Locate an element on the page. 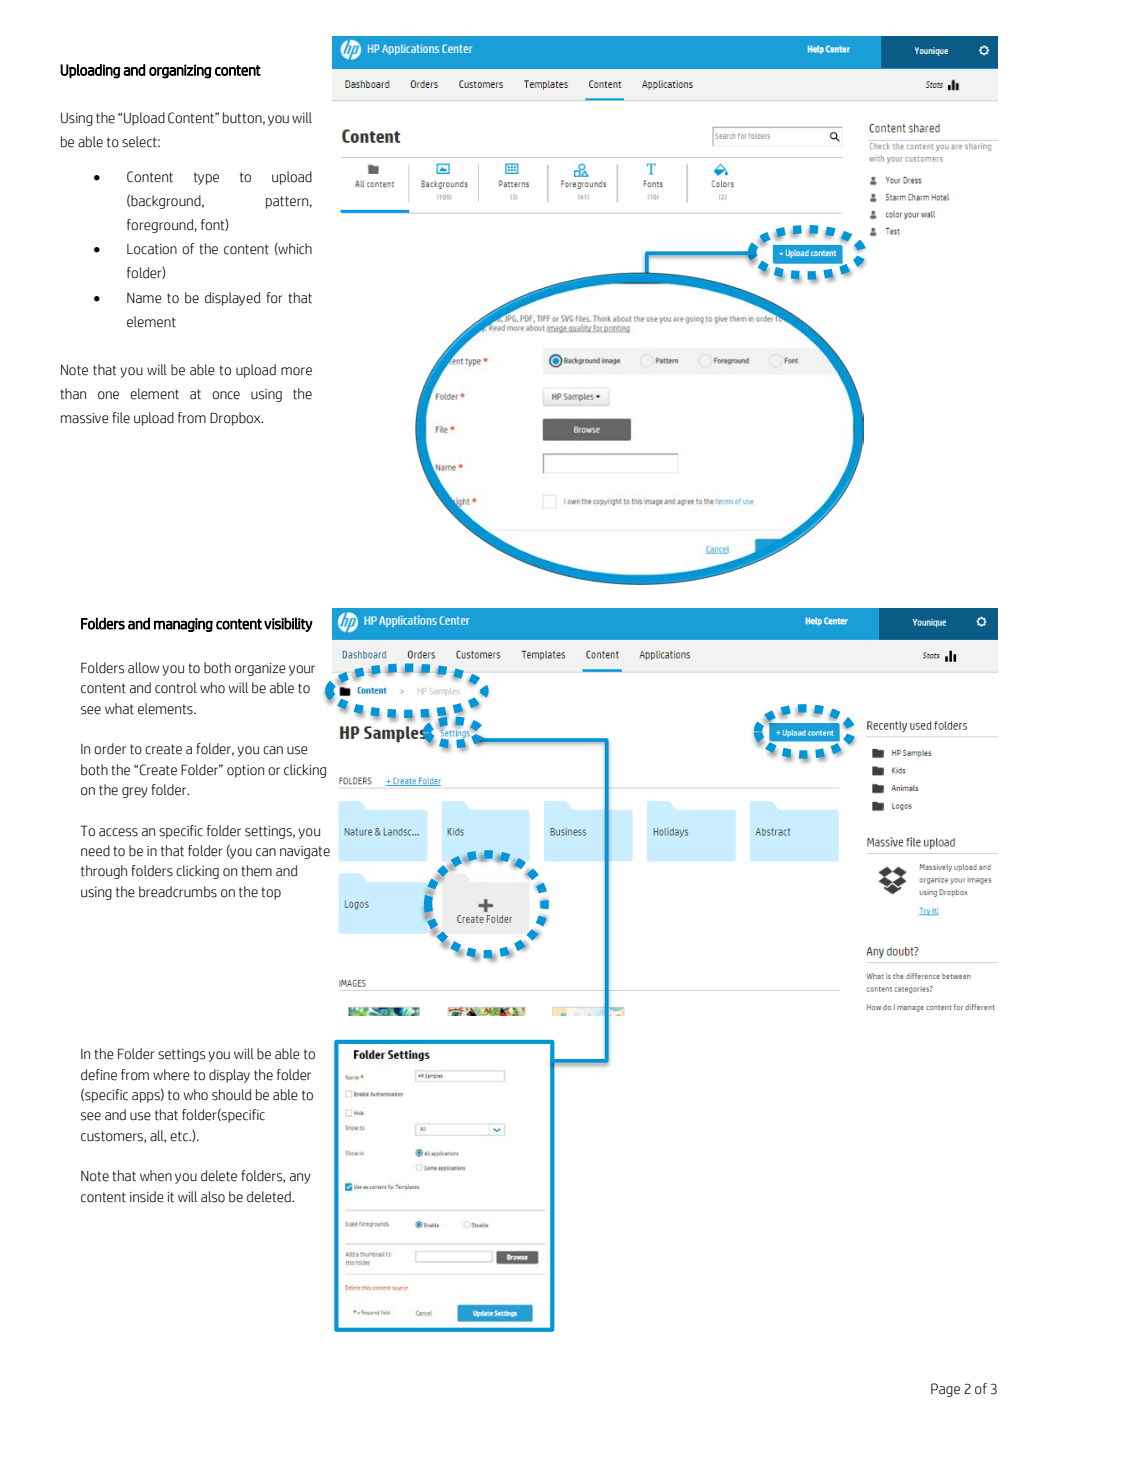 The height and width of the image is (1464, 1131). your is located at coordinates (302, 670).
